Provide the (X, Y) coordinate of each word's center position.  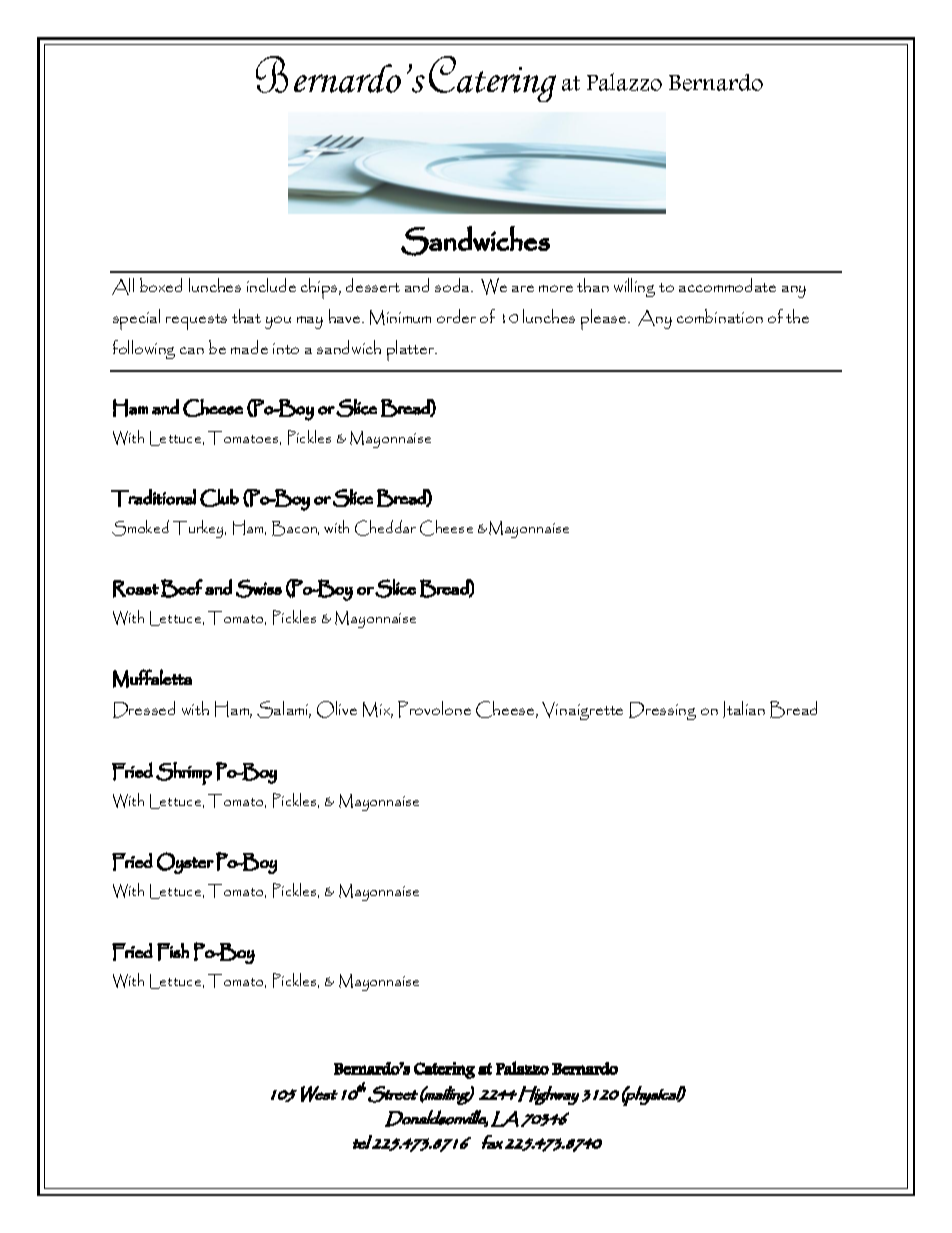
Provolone (434, 709)
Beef (182, 588)
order (456, 316)
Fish (173, 952)
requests (196, 322)
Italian (744, 709)
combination (720, 316)
